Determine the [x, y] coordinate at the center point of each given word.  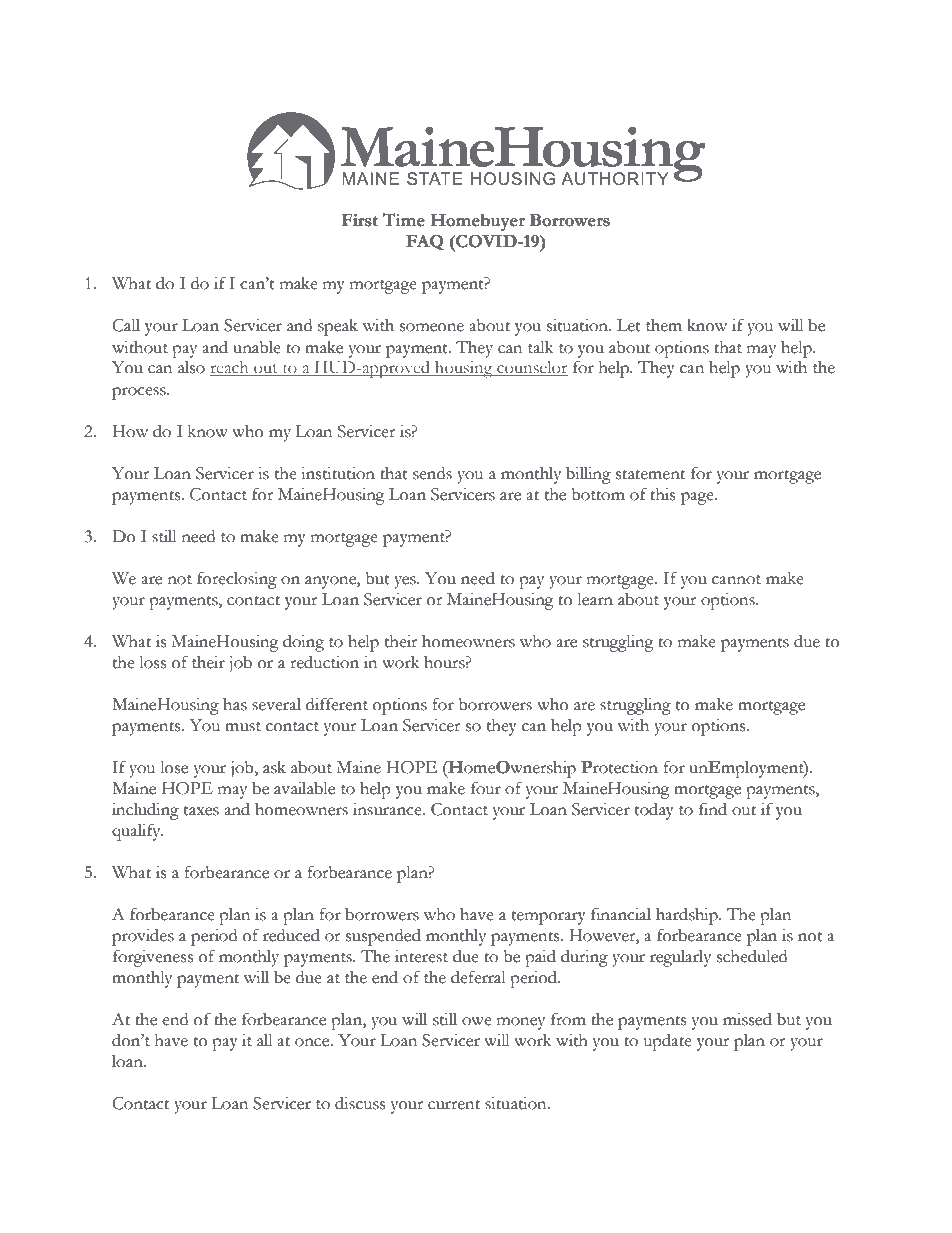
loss [152, 662]
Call [126, 325]
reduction [324, 662]
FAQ [425, 242]
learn [595, 599]
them [664, 325]
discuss [360, 1103]
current [454, 1105]
